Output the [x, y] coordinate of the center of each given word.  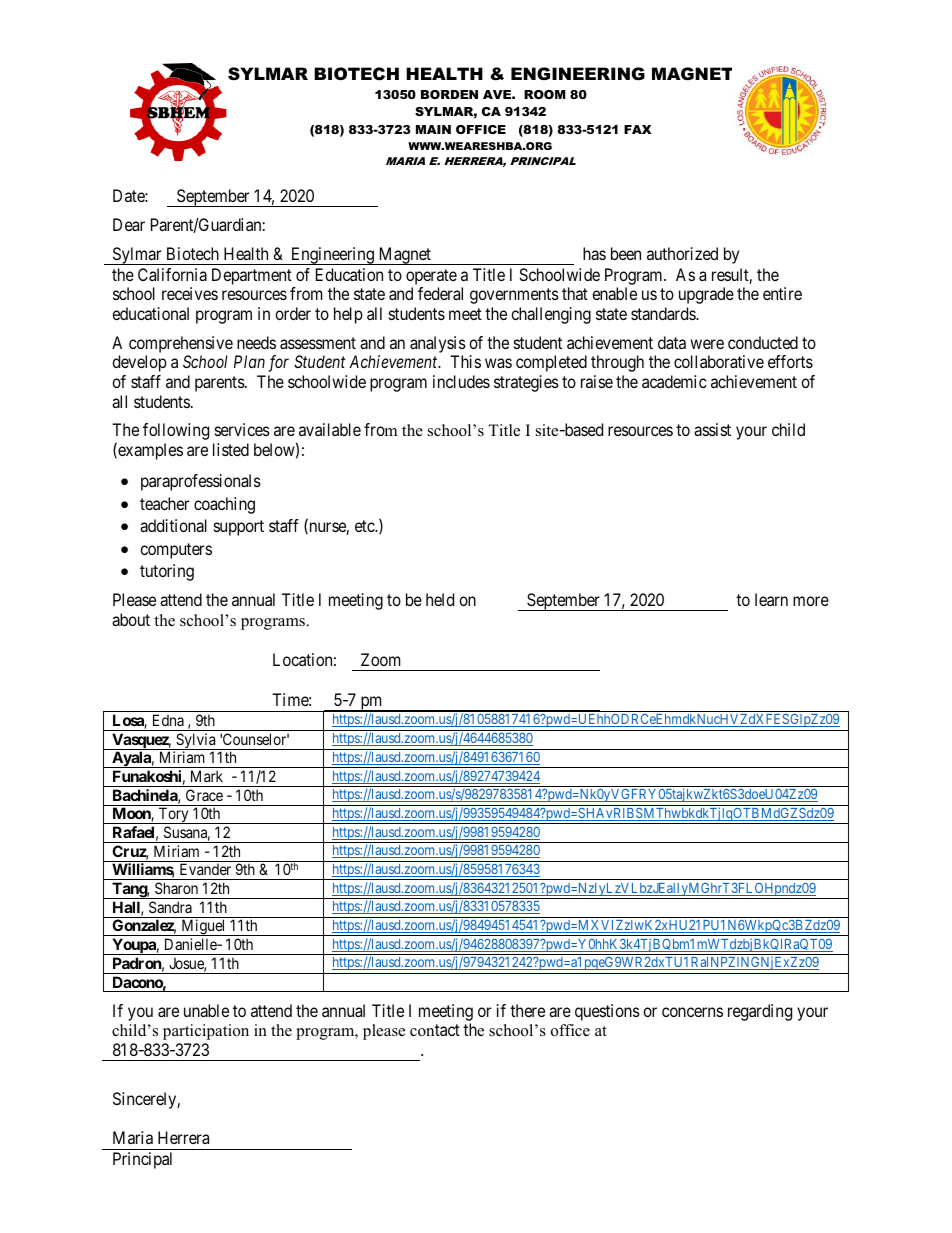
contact [435, 1030]
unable [206, 1010]
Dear [129, 224]
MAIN [433, 129]
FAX [637, 129]
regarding [760, 1012]
